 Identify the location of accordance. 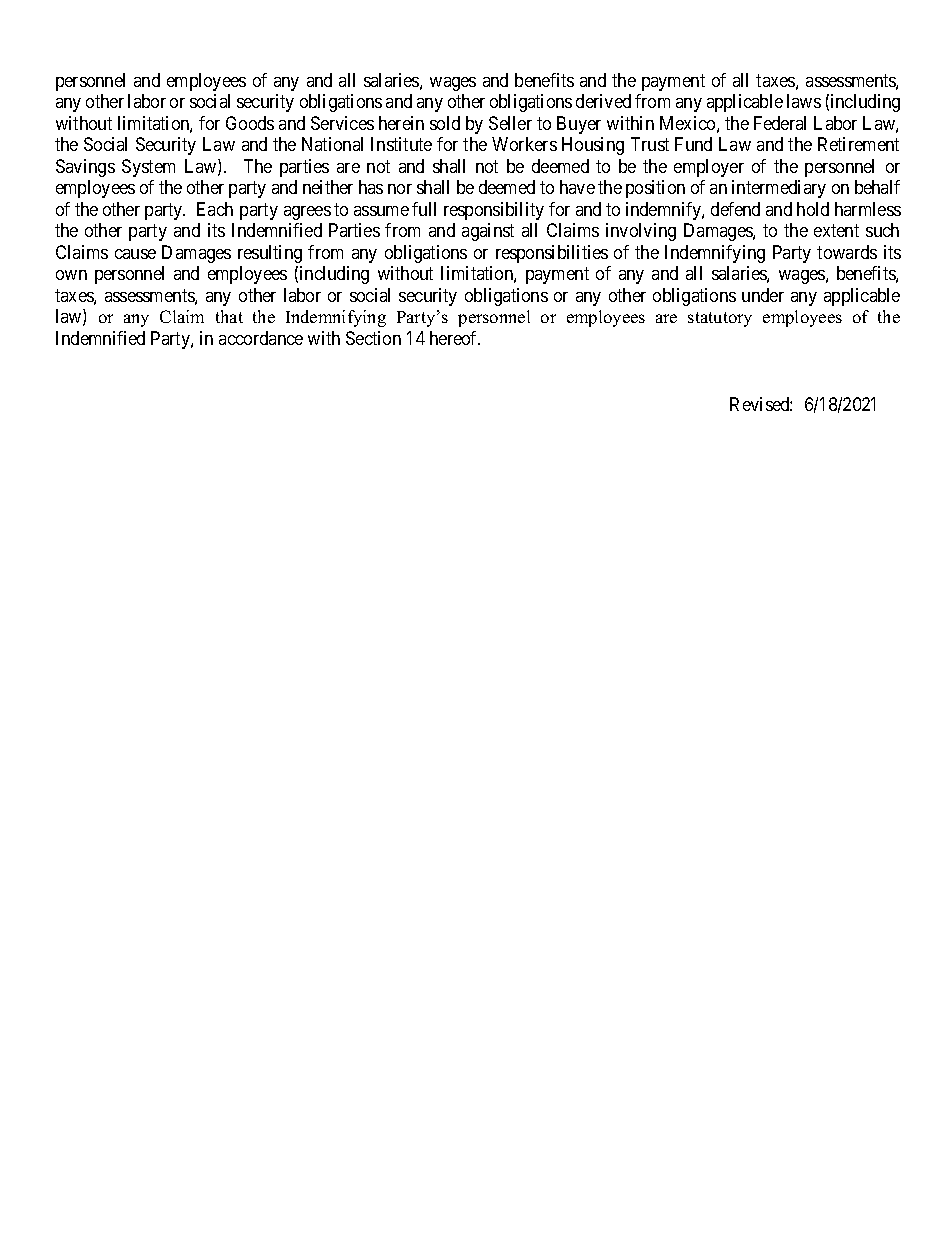
(261, 338).
